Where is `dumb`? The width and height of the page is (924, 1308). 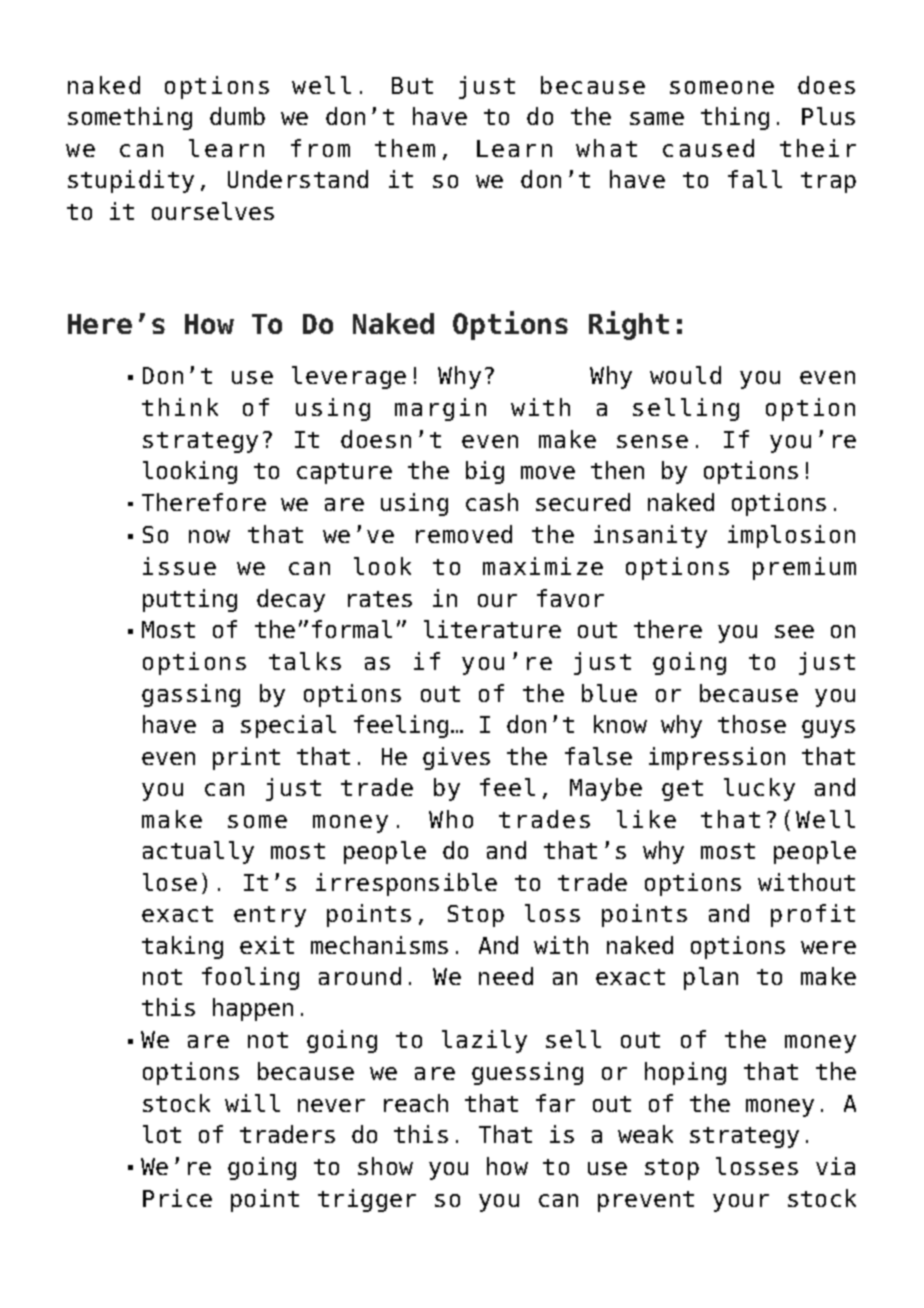 dumb is located at coordinates (237, 116).
